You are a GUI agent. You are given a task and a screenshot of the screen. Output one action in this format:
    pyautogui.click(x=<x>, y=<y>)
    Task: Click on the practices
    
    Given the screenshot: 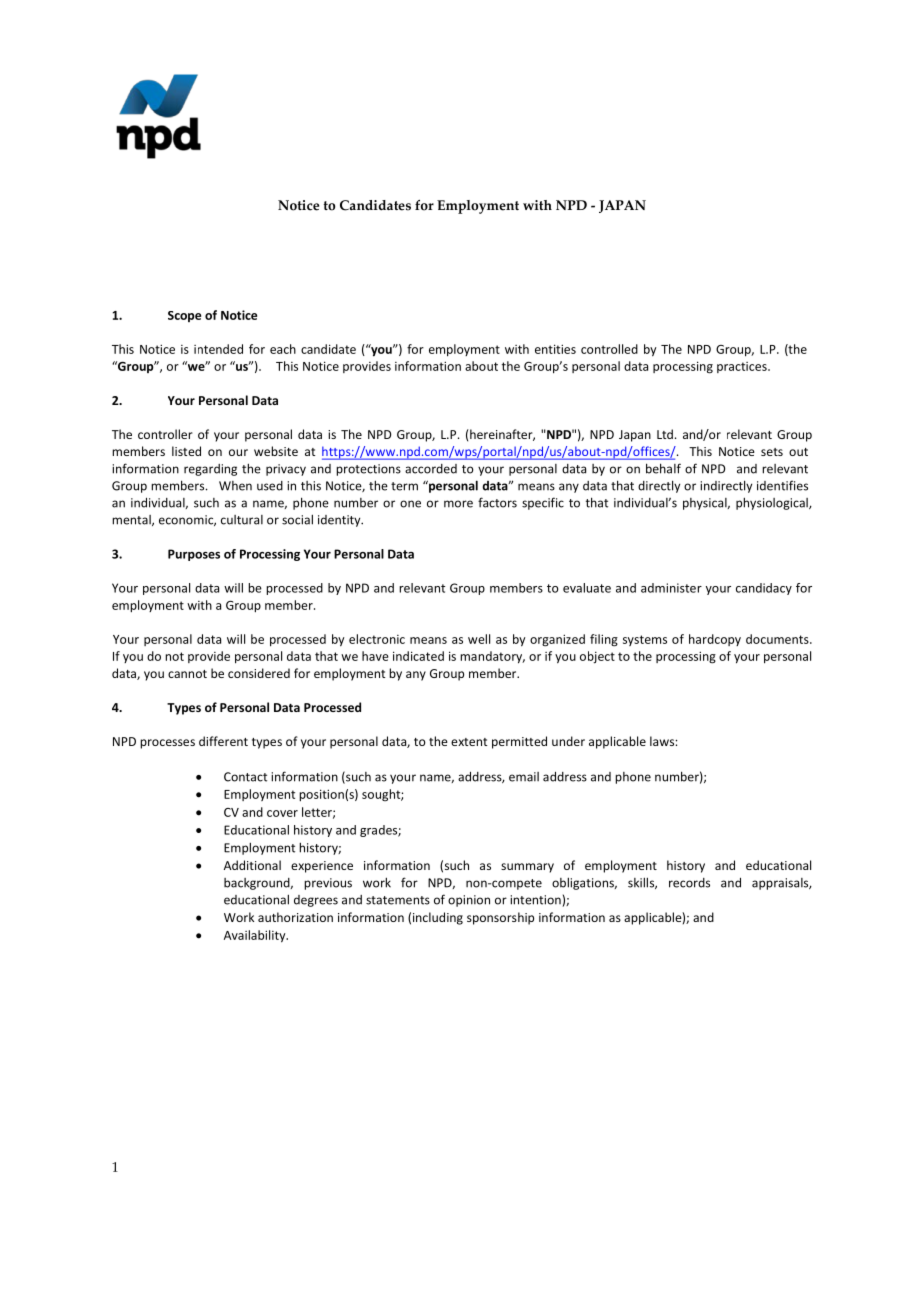 What is the action you would take?
    pyautogui.click(x=743, y=367)
